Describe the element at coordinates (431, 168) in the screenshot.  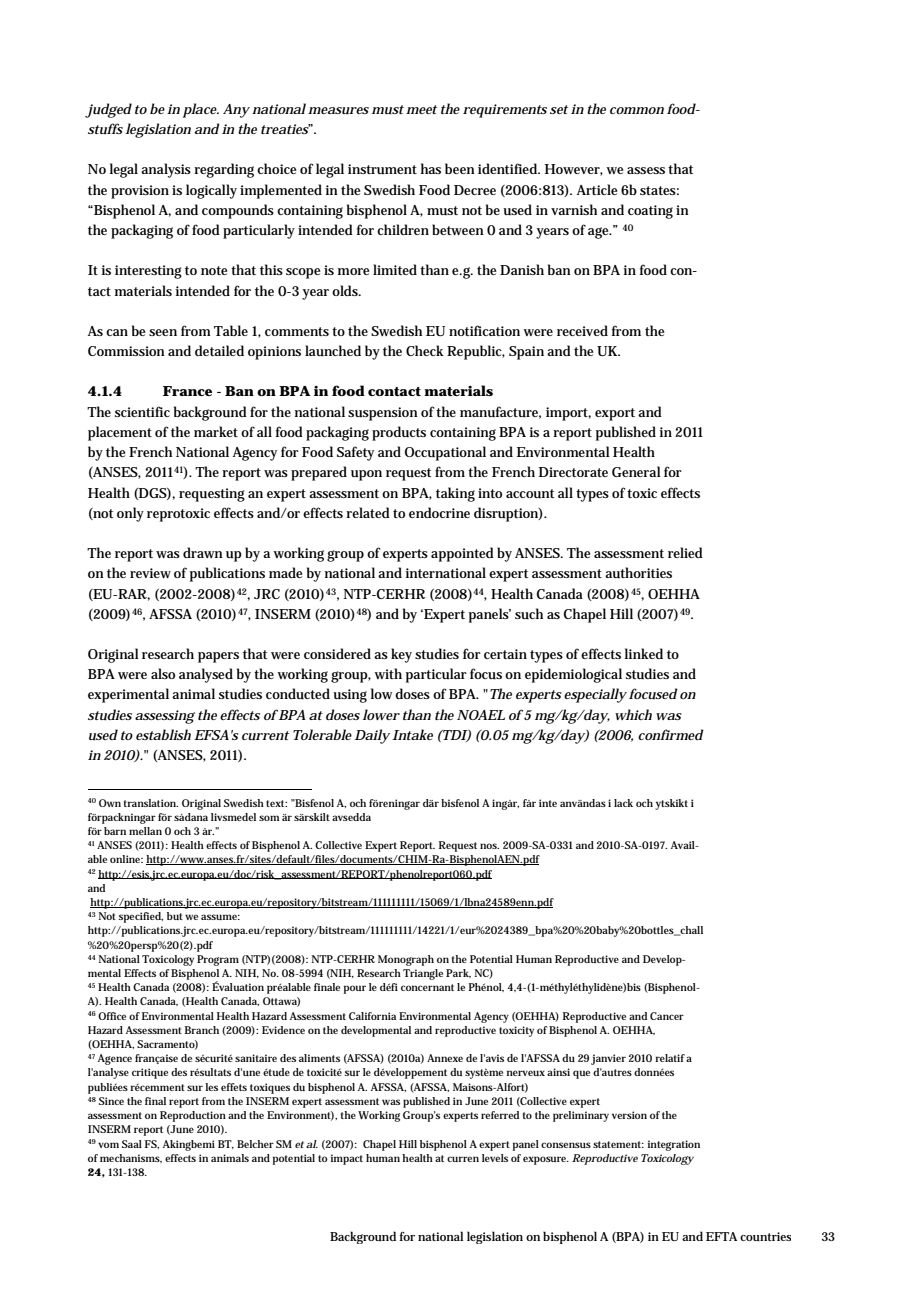
I see `has` at that location.
